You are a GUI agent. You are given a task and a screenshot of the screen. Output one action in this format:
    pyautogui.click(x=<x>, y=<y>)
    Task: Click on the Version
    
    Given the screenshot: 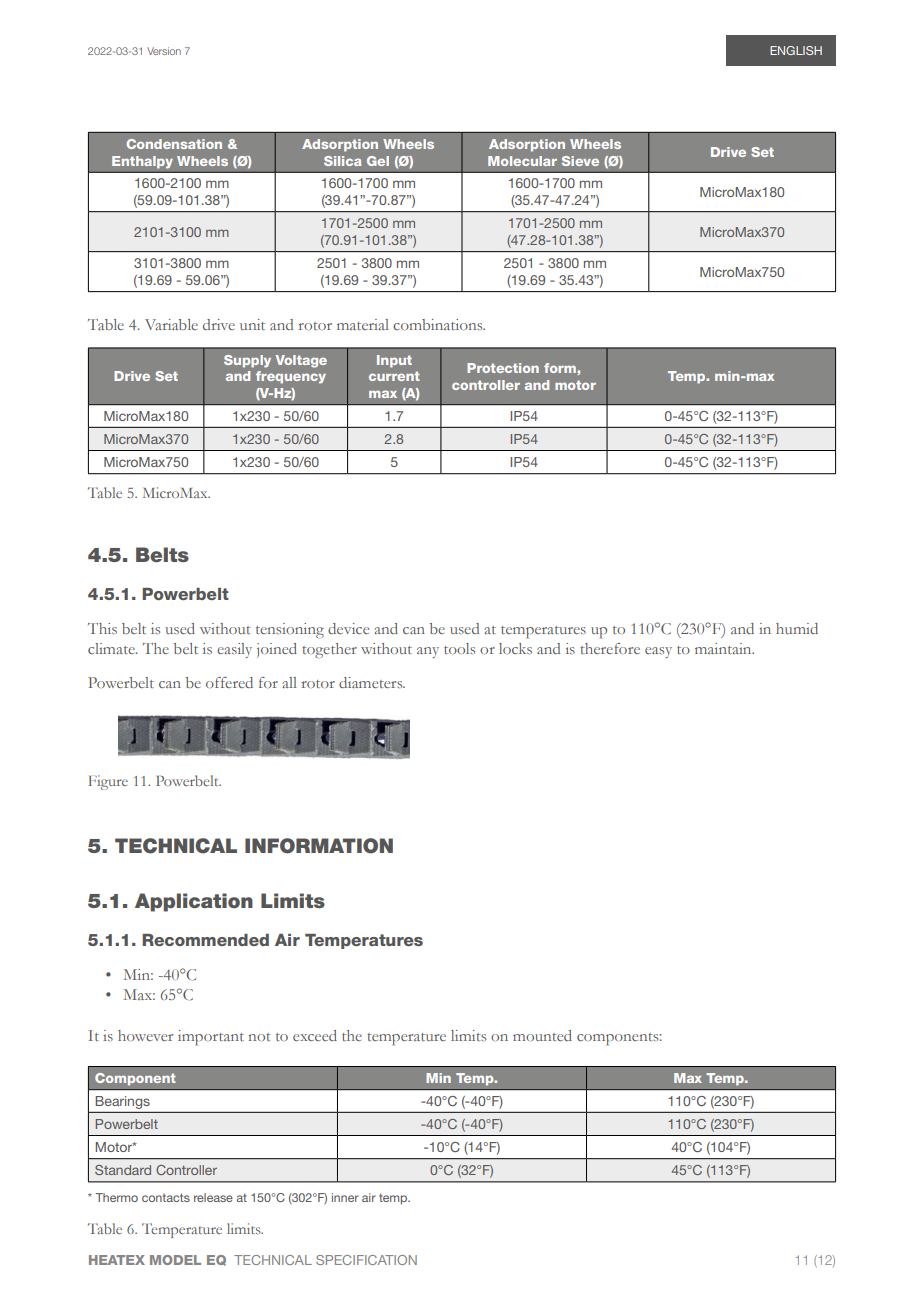 What is the action you would take?
    pyautogui.click(x=164, y=51)
